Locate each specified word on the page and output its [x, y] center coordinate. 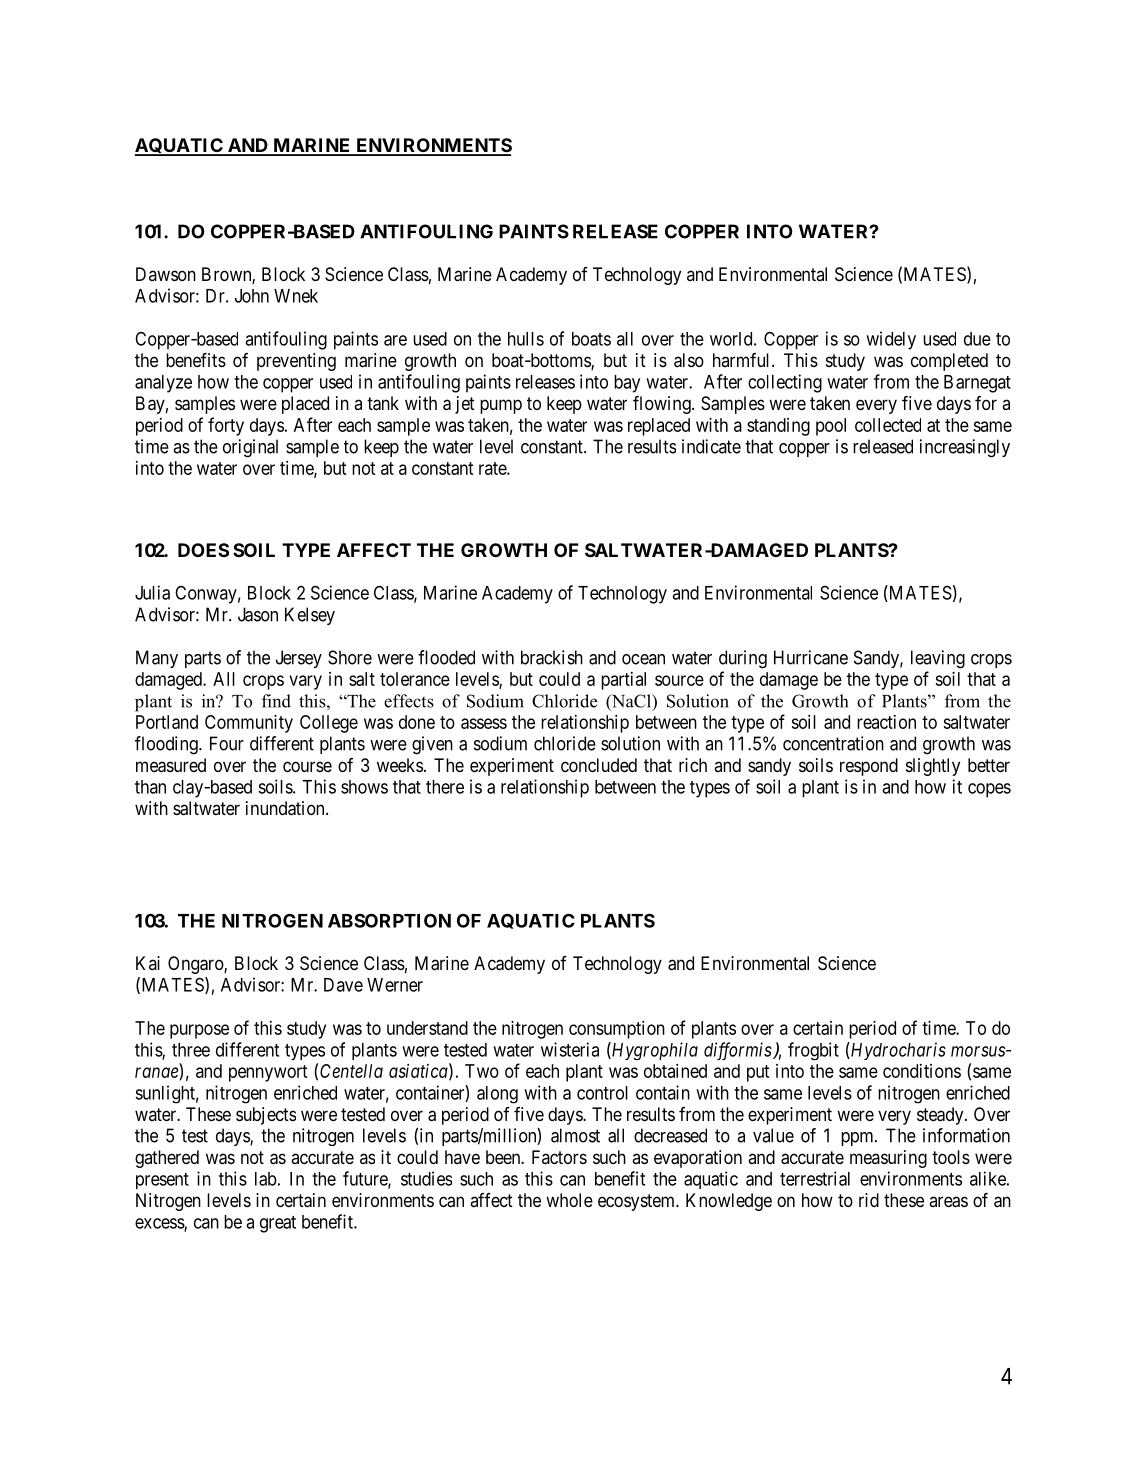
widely [891, 340]
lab [266, 1179]
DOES [203, 550]
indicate [711, 446]
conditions [922, 1071]
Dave [343, 985]
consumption [617, 1030]
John [252, 296]
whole [569, 1200]
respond [869, 767]
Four [227, 743]
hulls [526, 339]
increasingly [965, 448]
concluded [599, 765]
